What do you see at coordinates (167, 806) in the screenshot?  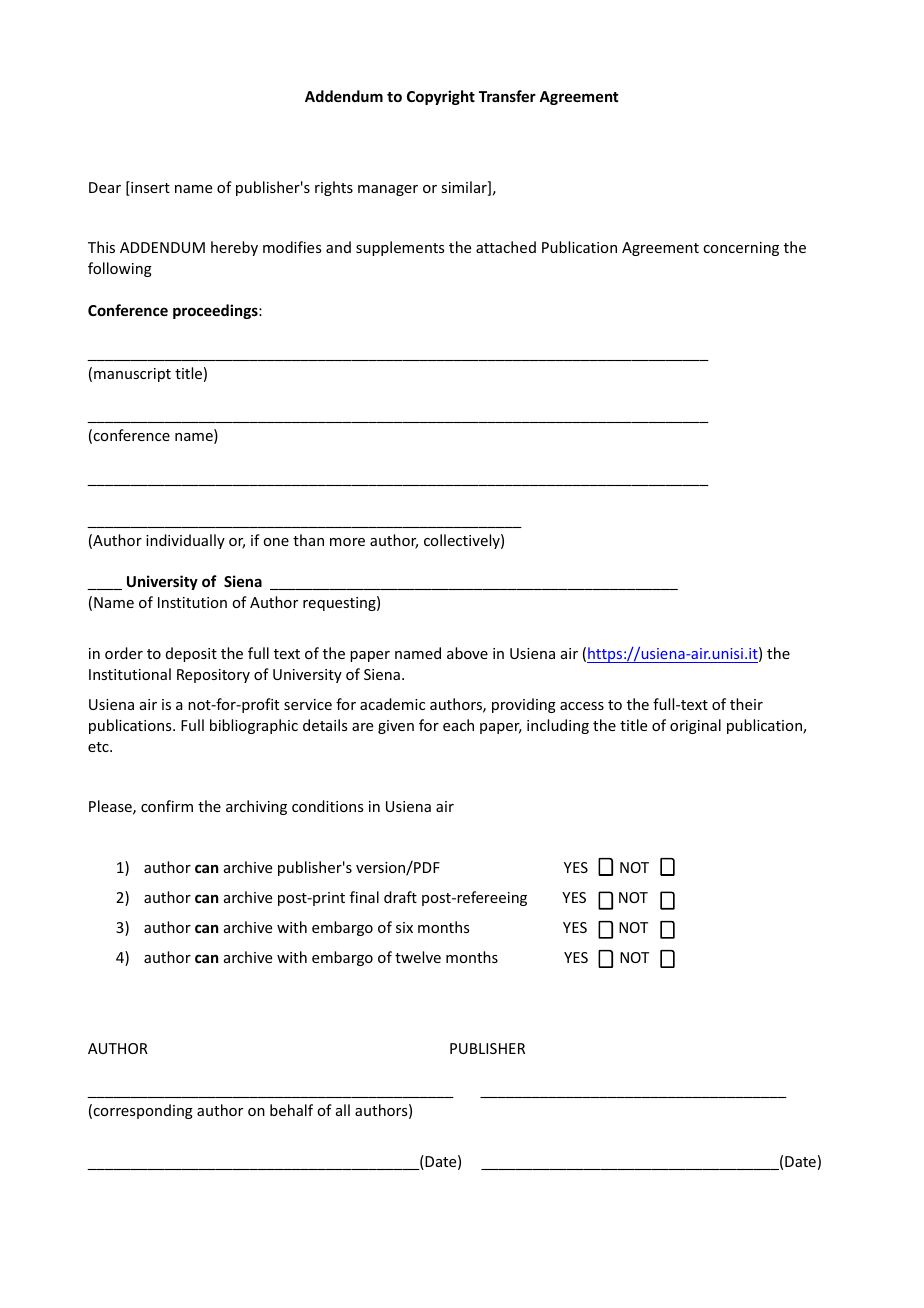 I see `confirm` at bounding box center [167, 806].
